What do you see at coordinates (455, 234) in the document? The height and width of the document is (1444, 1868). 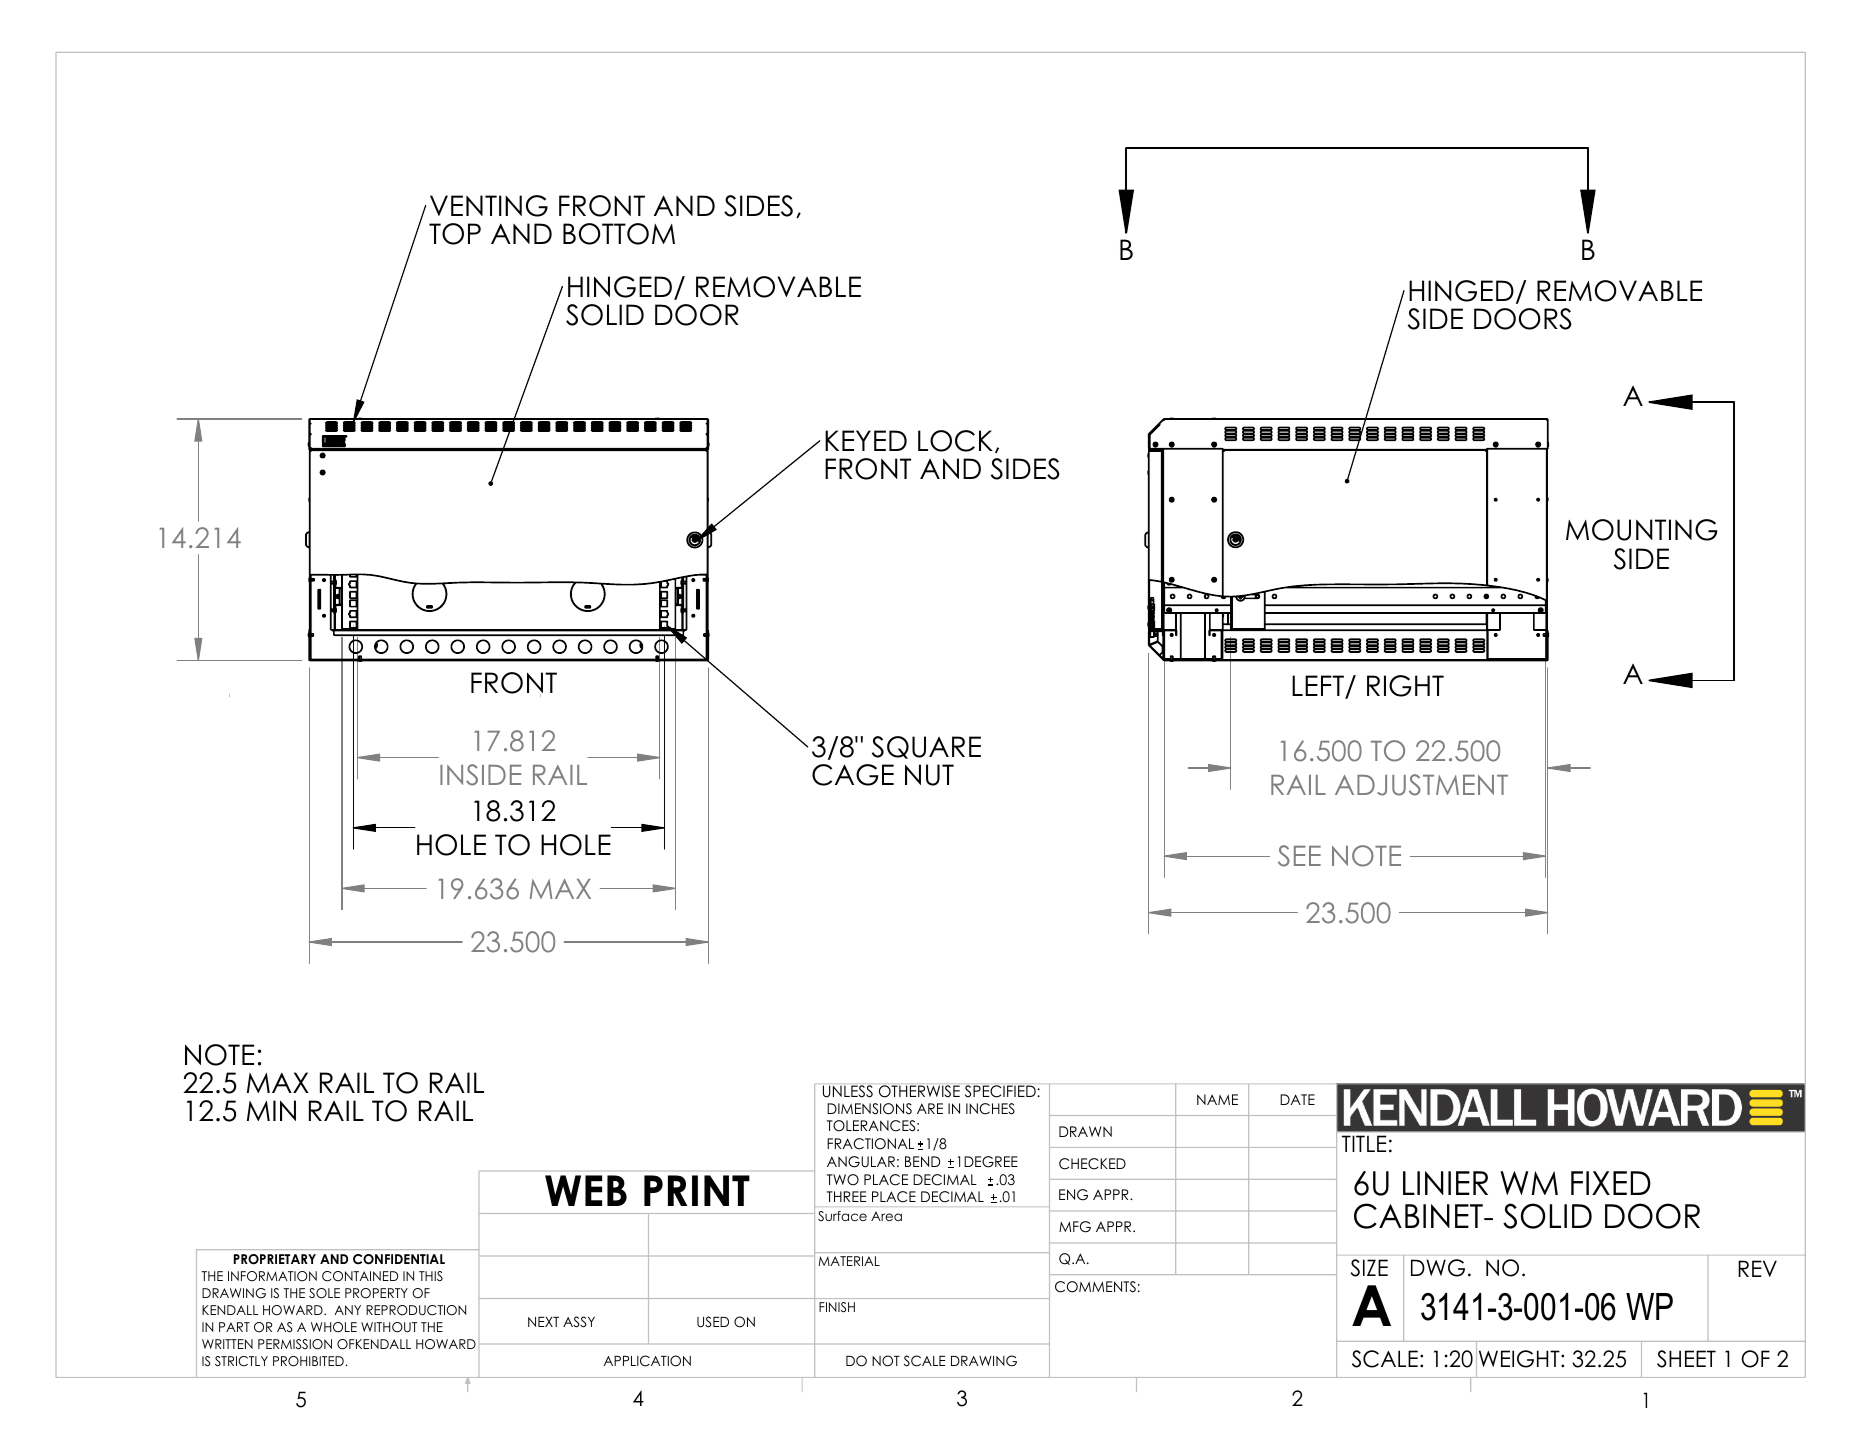 I see `TOP` at bounding box center [455, 234].
